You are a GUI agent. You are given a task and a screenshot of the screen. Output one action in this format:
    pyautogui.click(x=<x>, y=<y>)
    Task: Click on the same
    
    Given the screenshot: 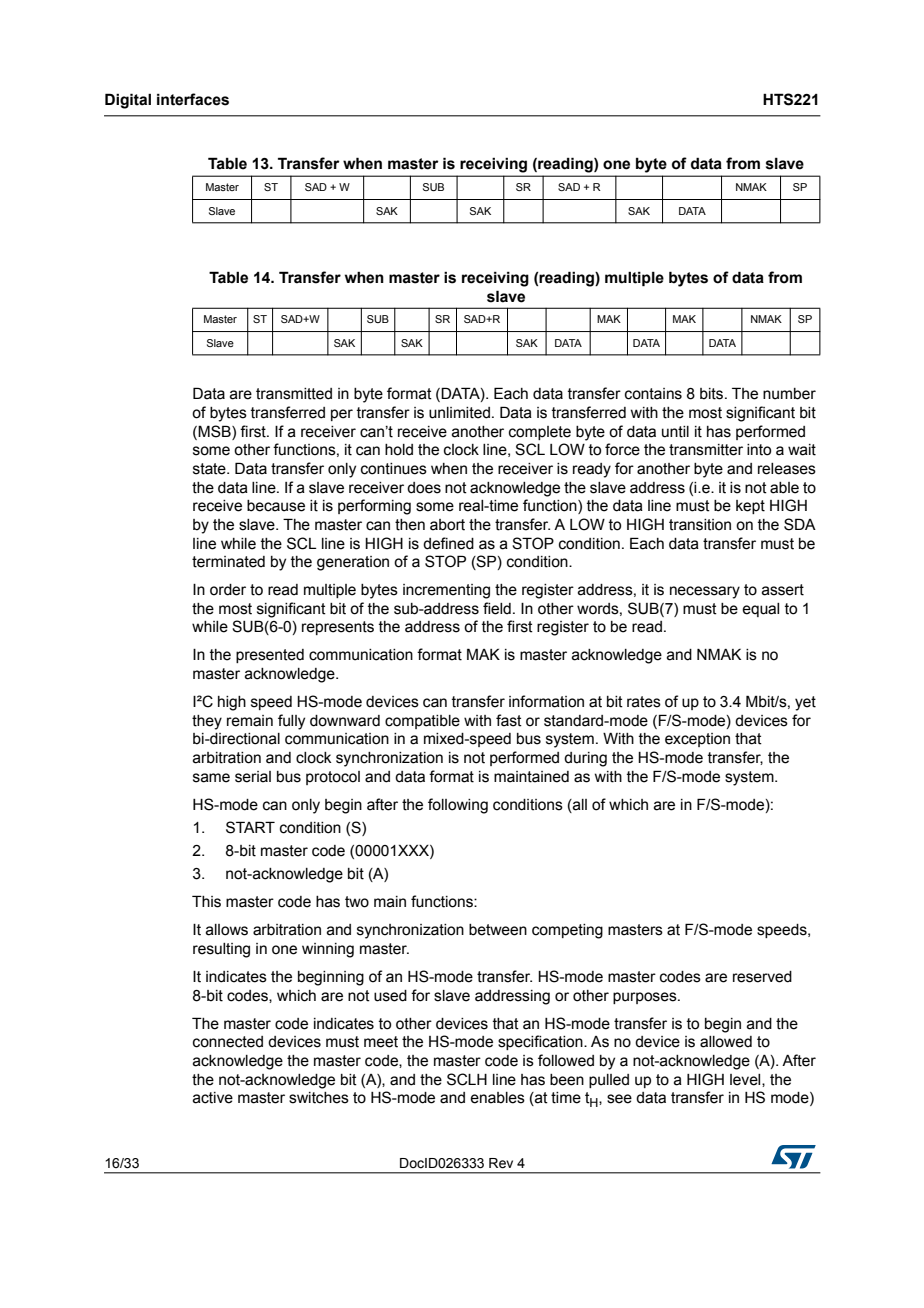 What is the action you would take?
    pyautogui.click(x=211, y=778)
